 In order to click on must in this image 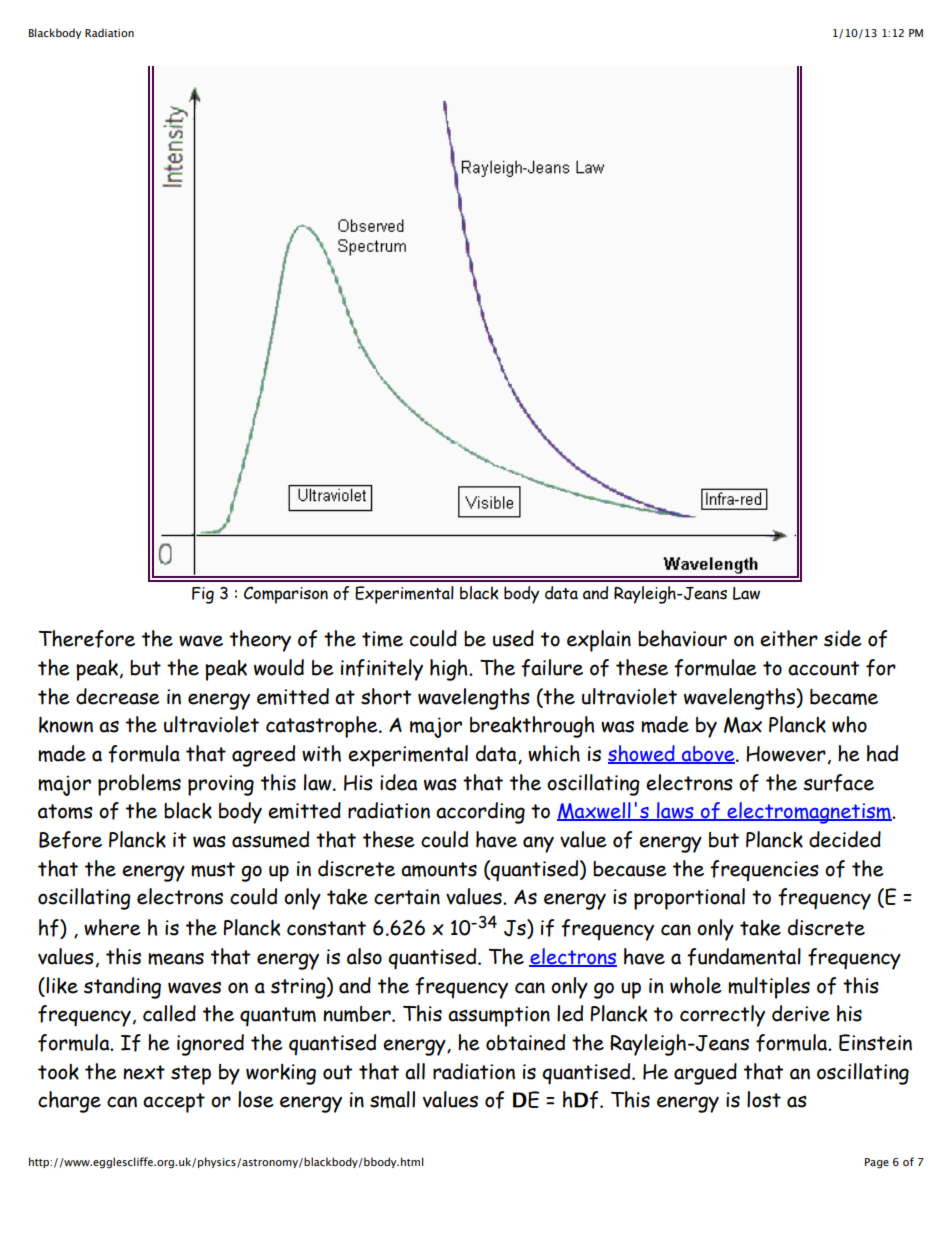, I will do `click(213, 869)`.
